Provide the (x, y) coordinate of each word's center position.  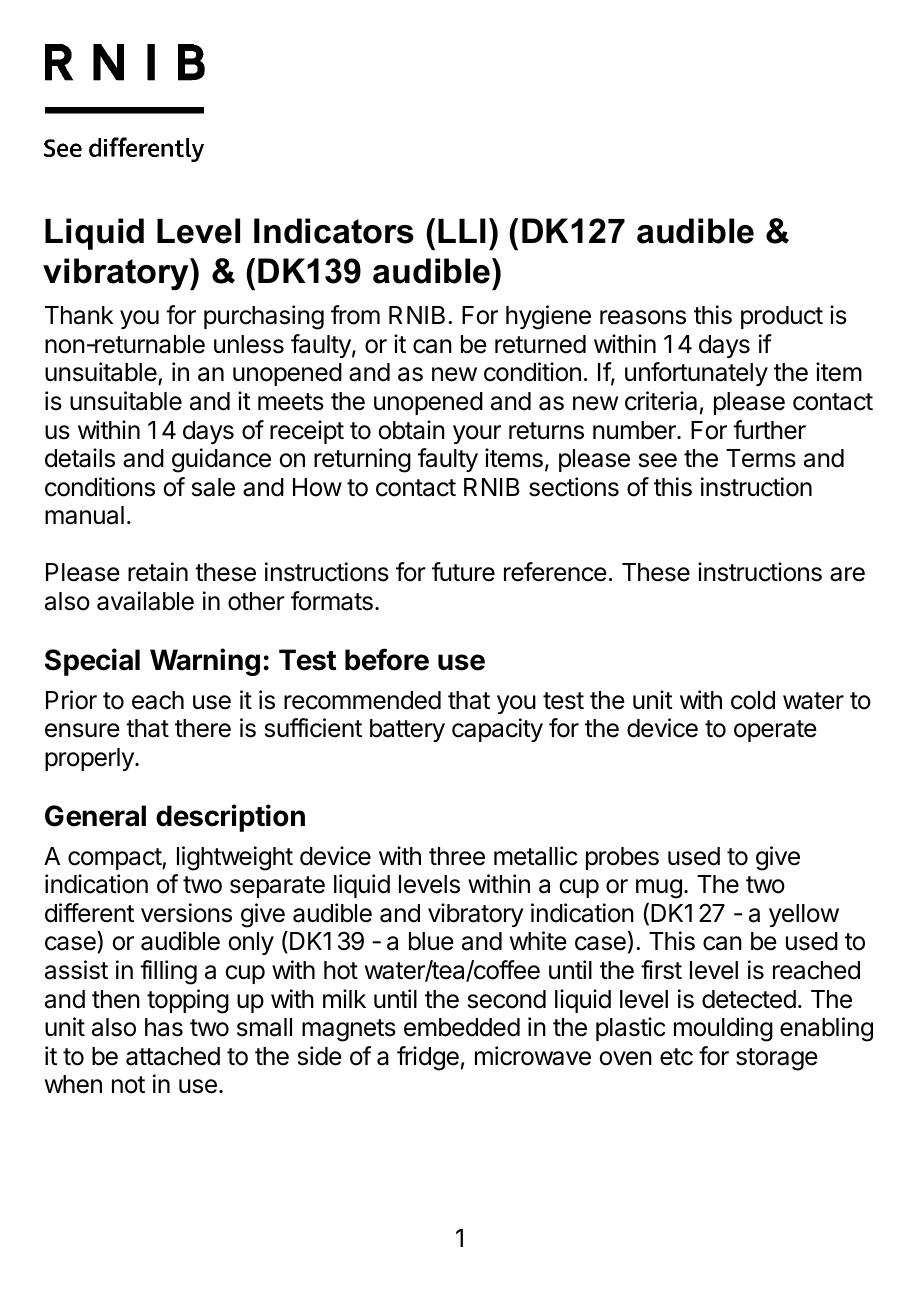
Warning (205, 662)
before (387, 659)
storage (777, 1059)
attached (173, 1056)
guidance (221, 460)
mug (659, 889)
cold (753, 700)
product (782, 317)
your (477, 434)
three (457, 856)
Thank (79, 315)
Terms (761, 458)
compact (115, 859)
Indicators (334, 231)
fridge (428, 1058)
